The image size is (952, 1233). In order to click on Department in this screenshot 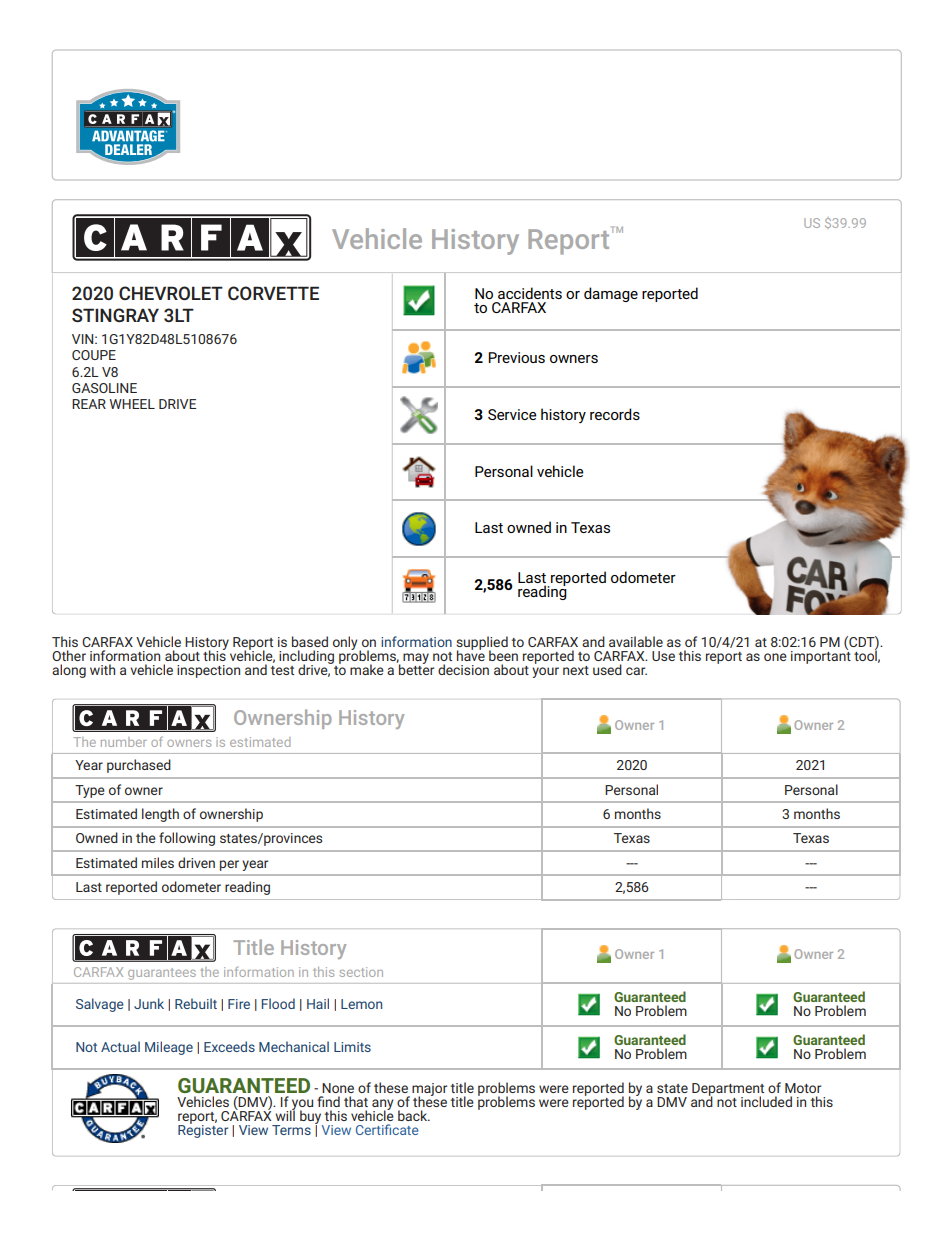, I will do `click(728, 1090)`.
